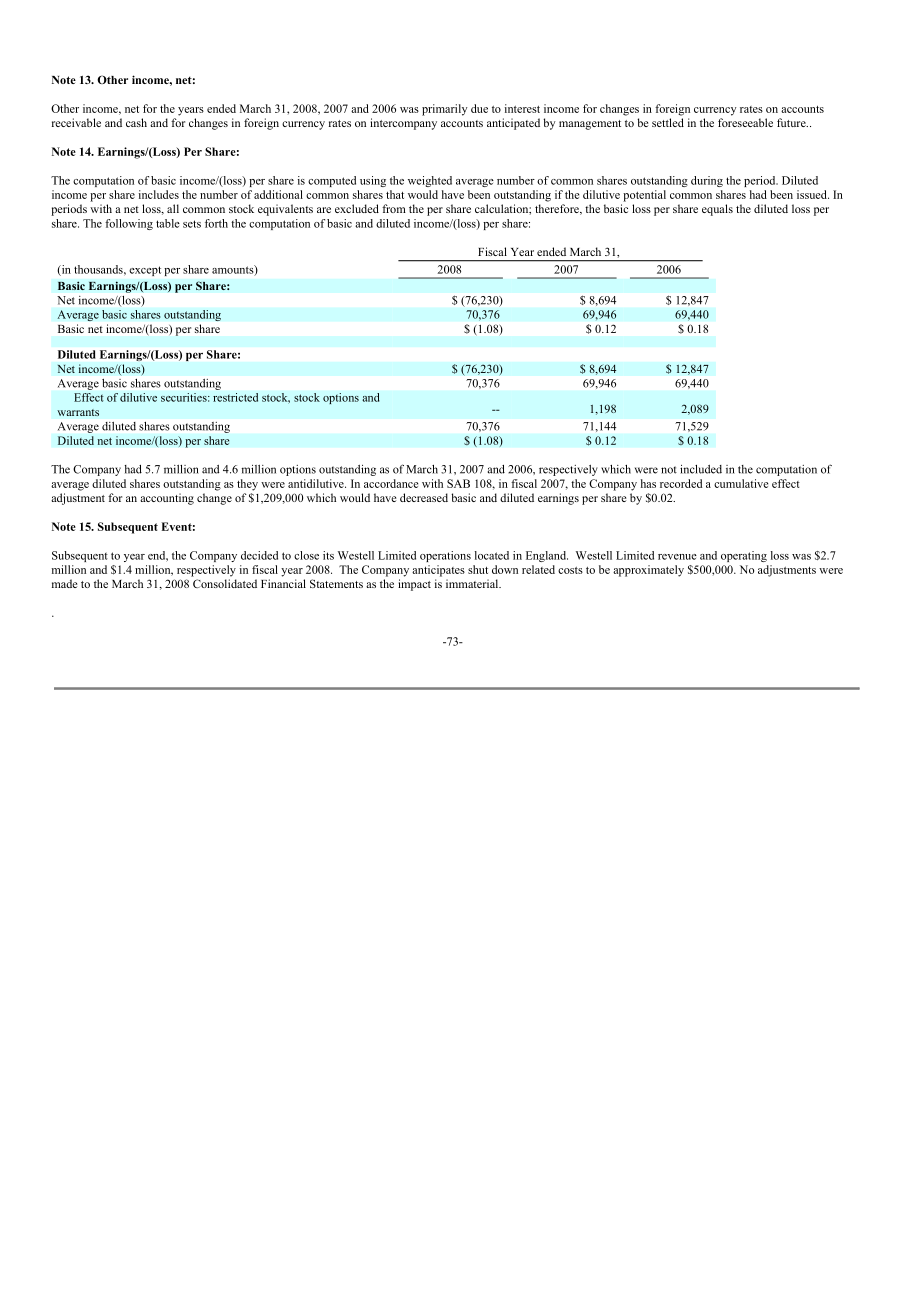 The image size is (924, 1308). Describe the element at coordinates (394, 208) in the document. I see `from` at that location.
